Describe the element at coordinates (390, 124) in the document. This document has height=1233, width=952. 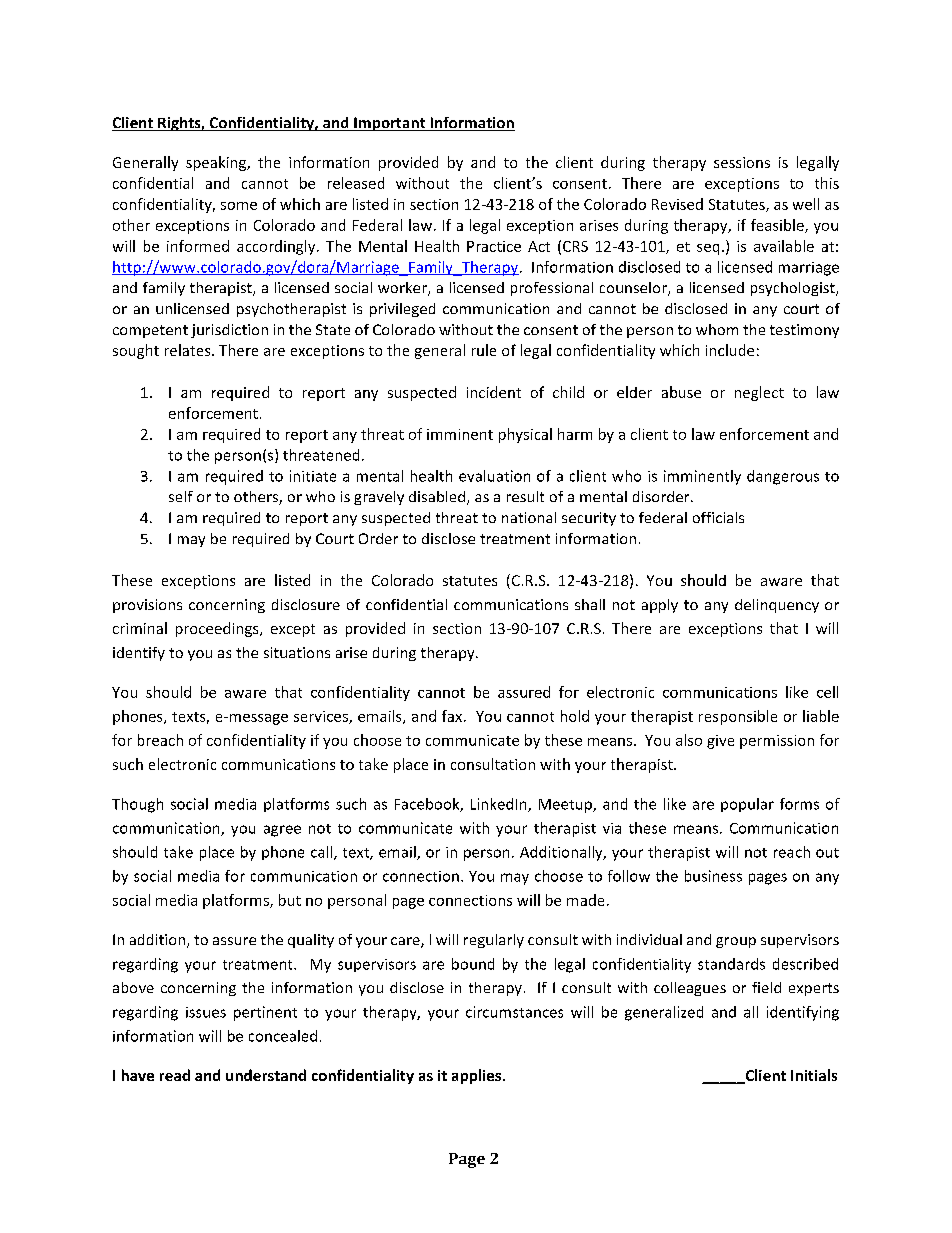
I see `Important` at that location.
